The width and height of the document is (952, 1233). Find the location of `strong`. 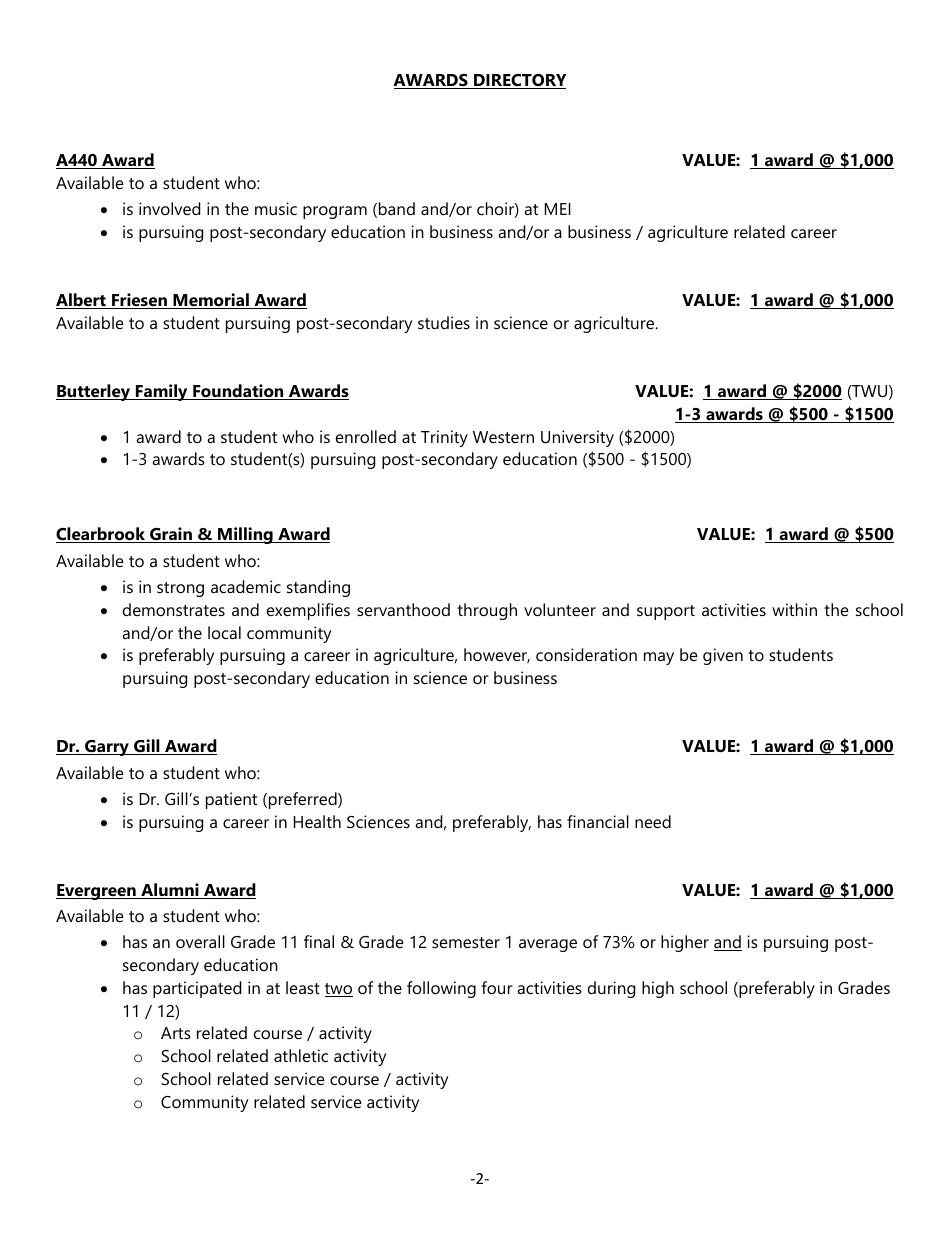

strong is located at coordinates (180, 589).
